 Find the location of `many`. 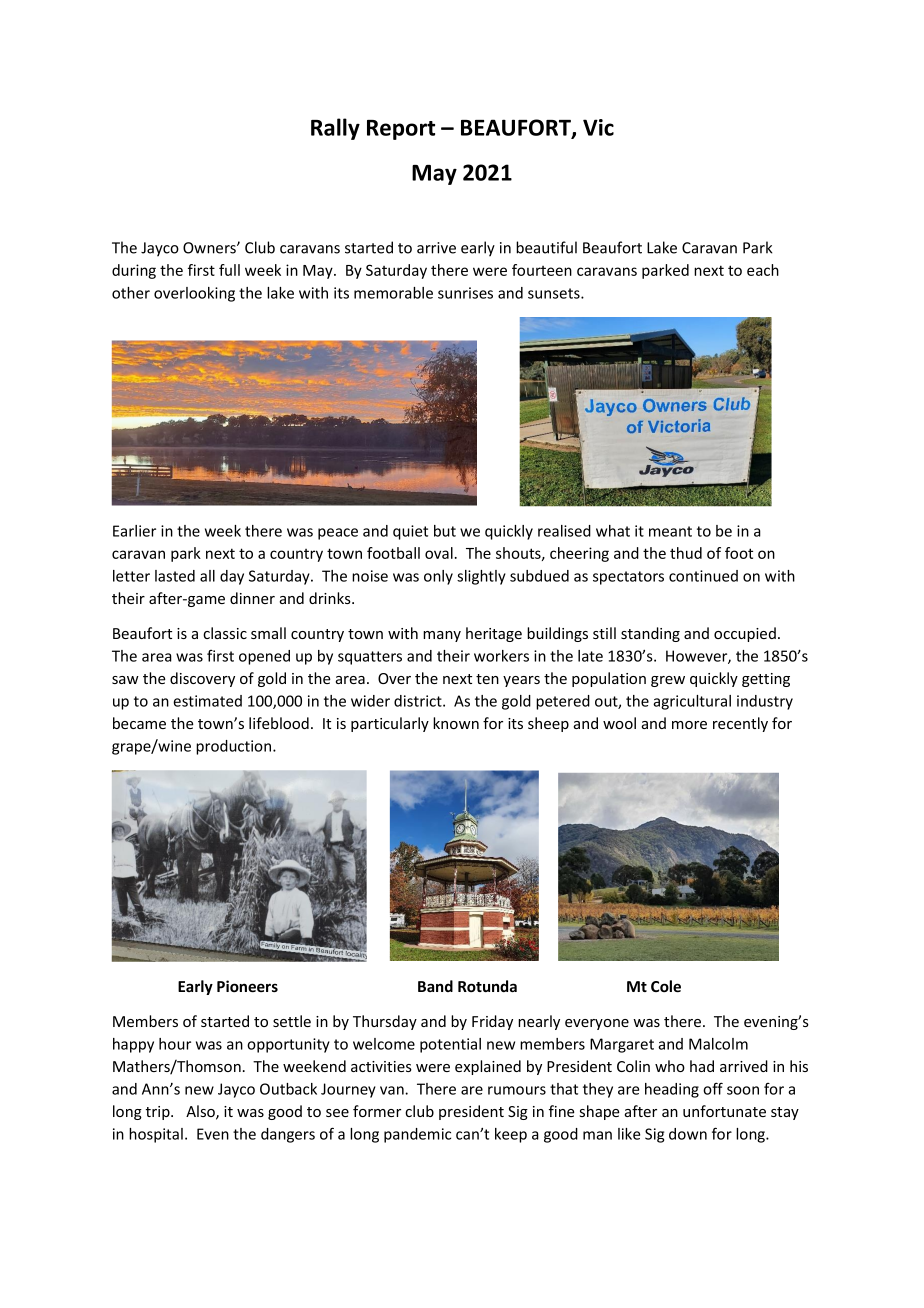

many is located at coordinates (442, 636).
